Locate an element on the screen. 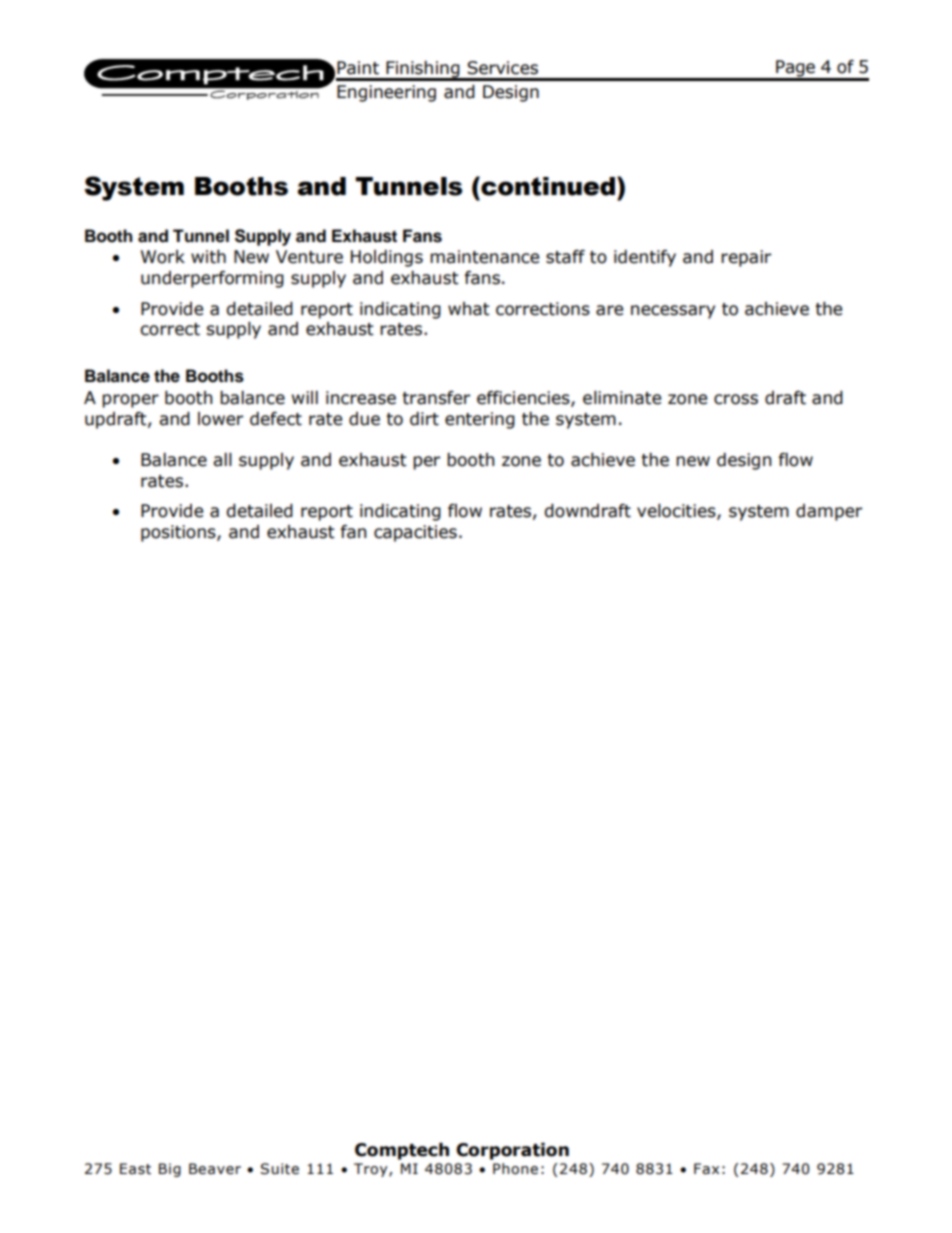 The width and height of the screenshot is (952, 1233). damper is located at coordinates (829, 512).
